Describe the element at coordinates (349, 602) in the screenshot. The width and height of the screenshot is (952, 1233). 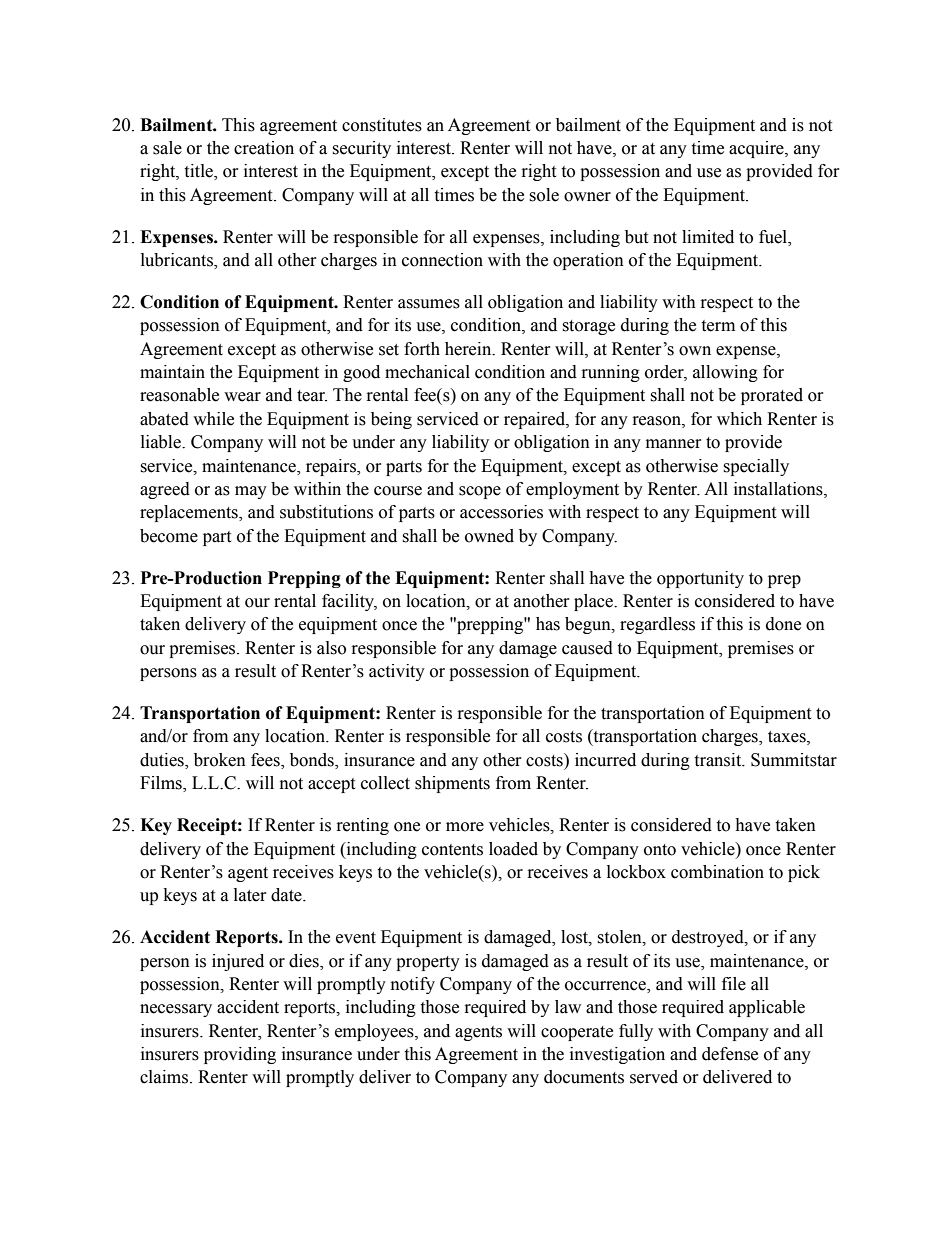
I see `facility` at that location.
